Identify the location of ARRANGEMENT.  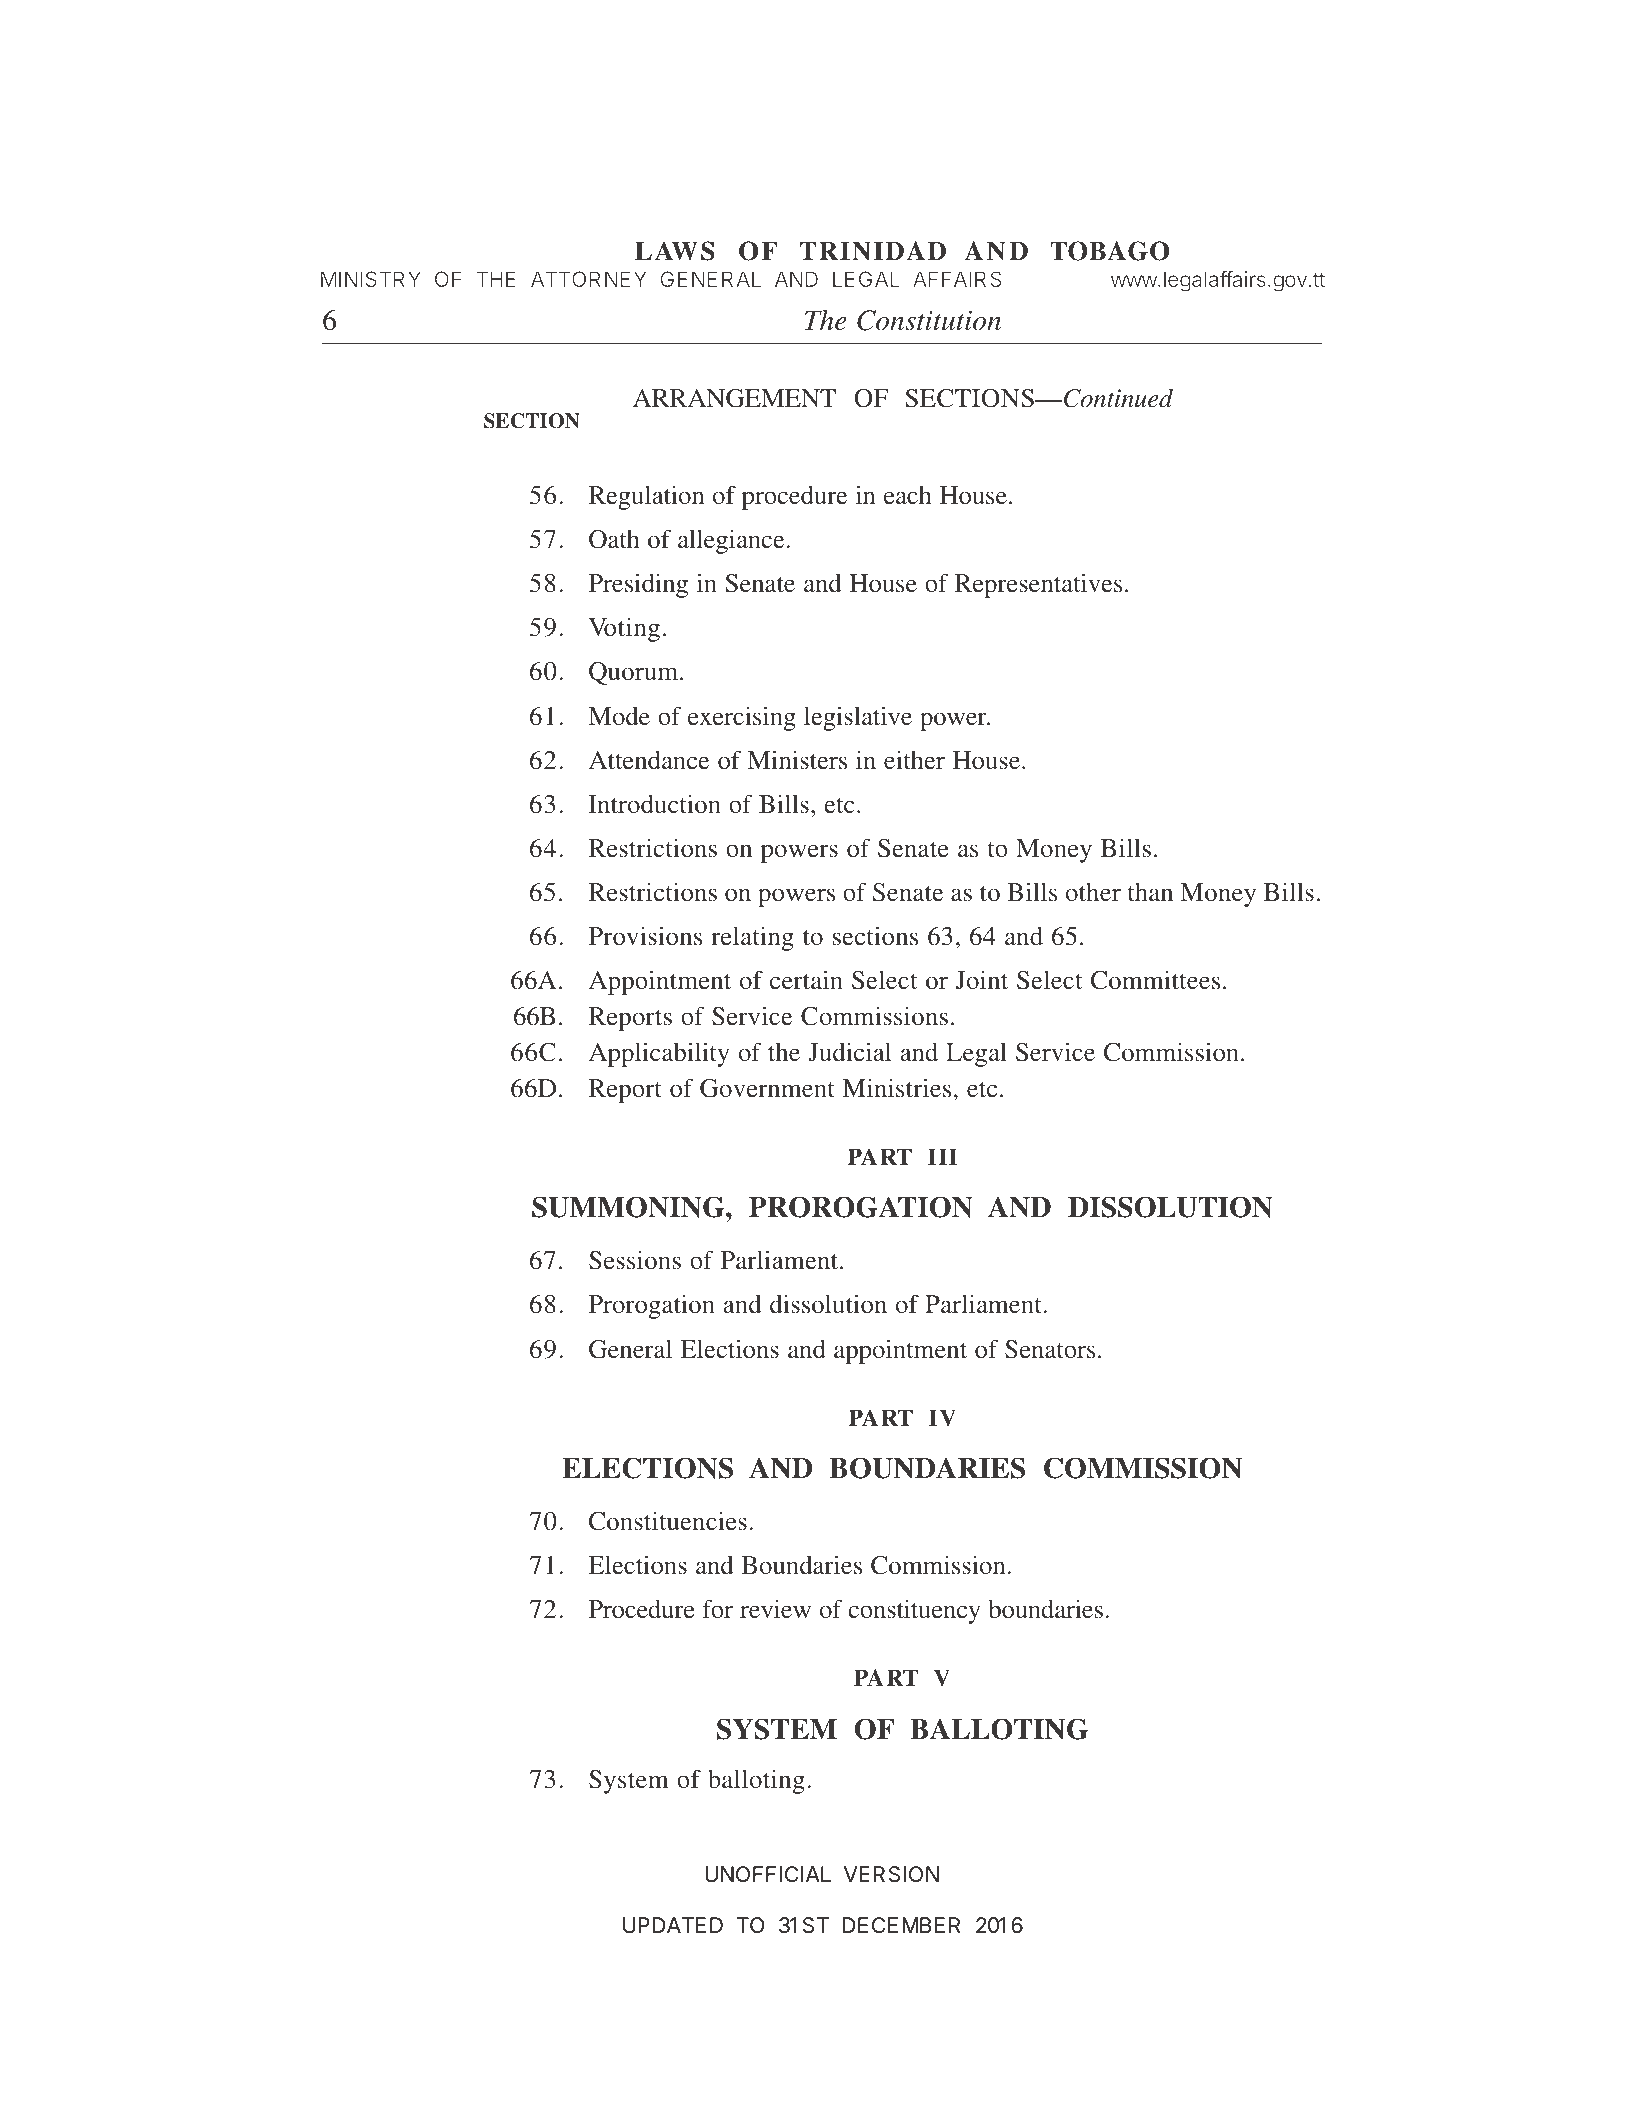
(734, 398).
